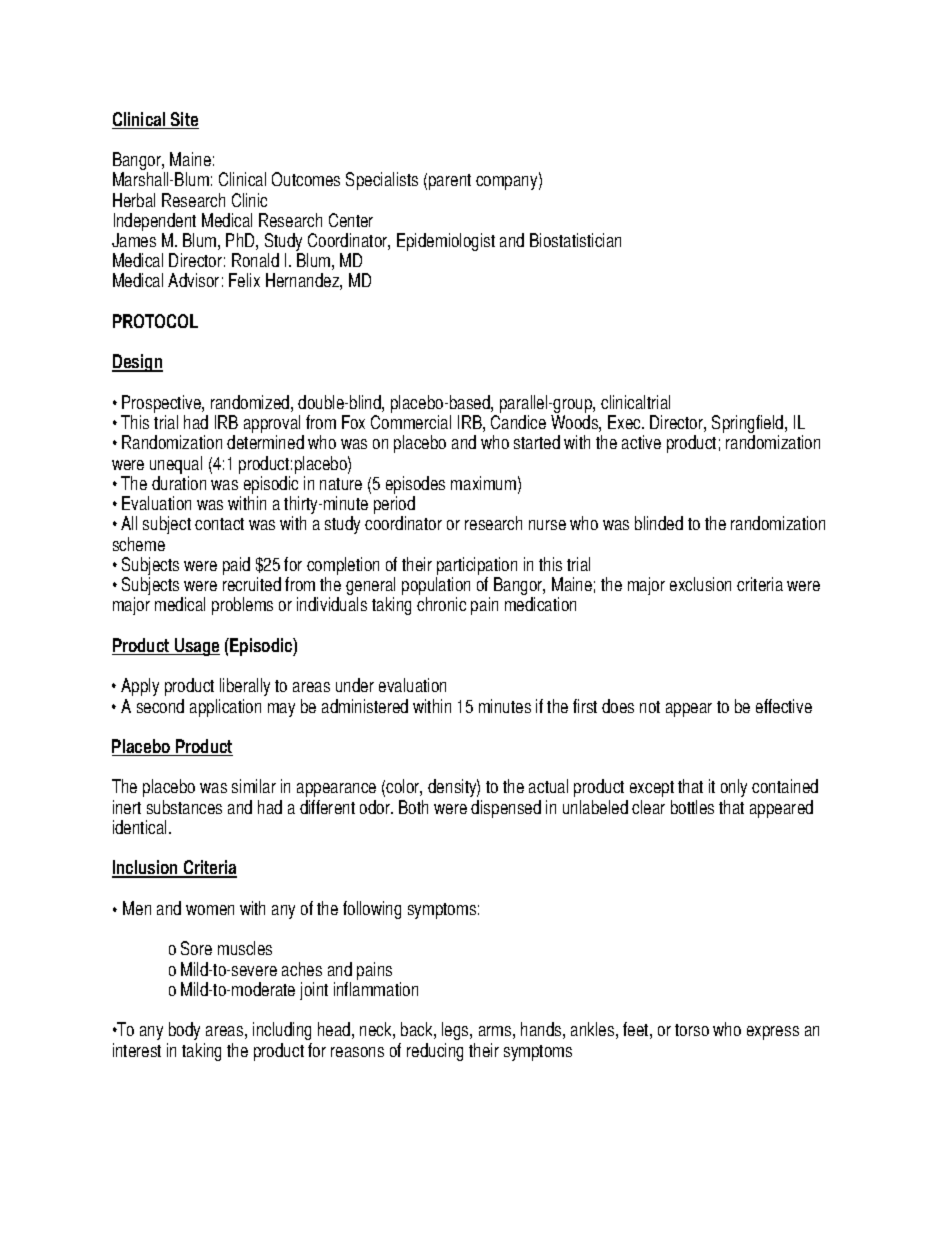  I want to click on Springfield, so click(749, 425).
